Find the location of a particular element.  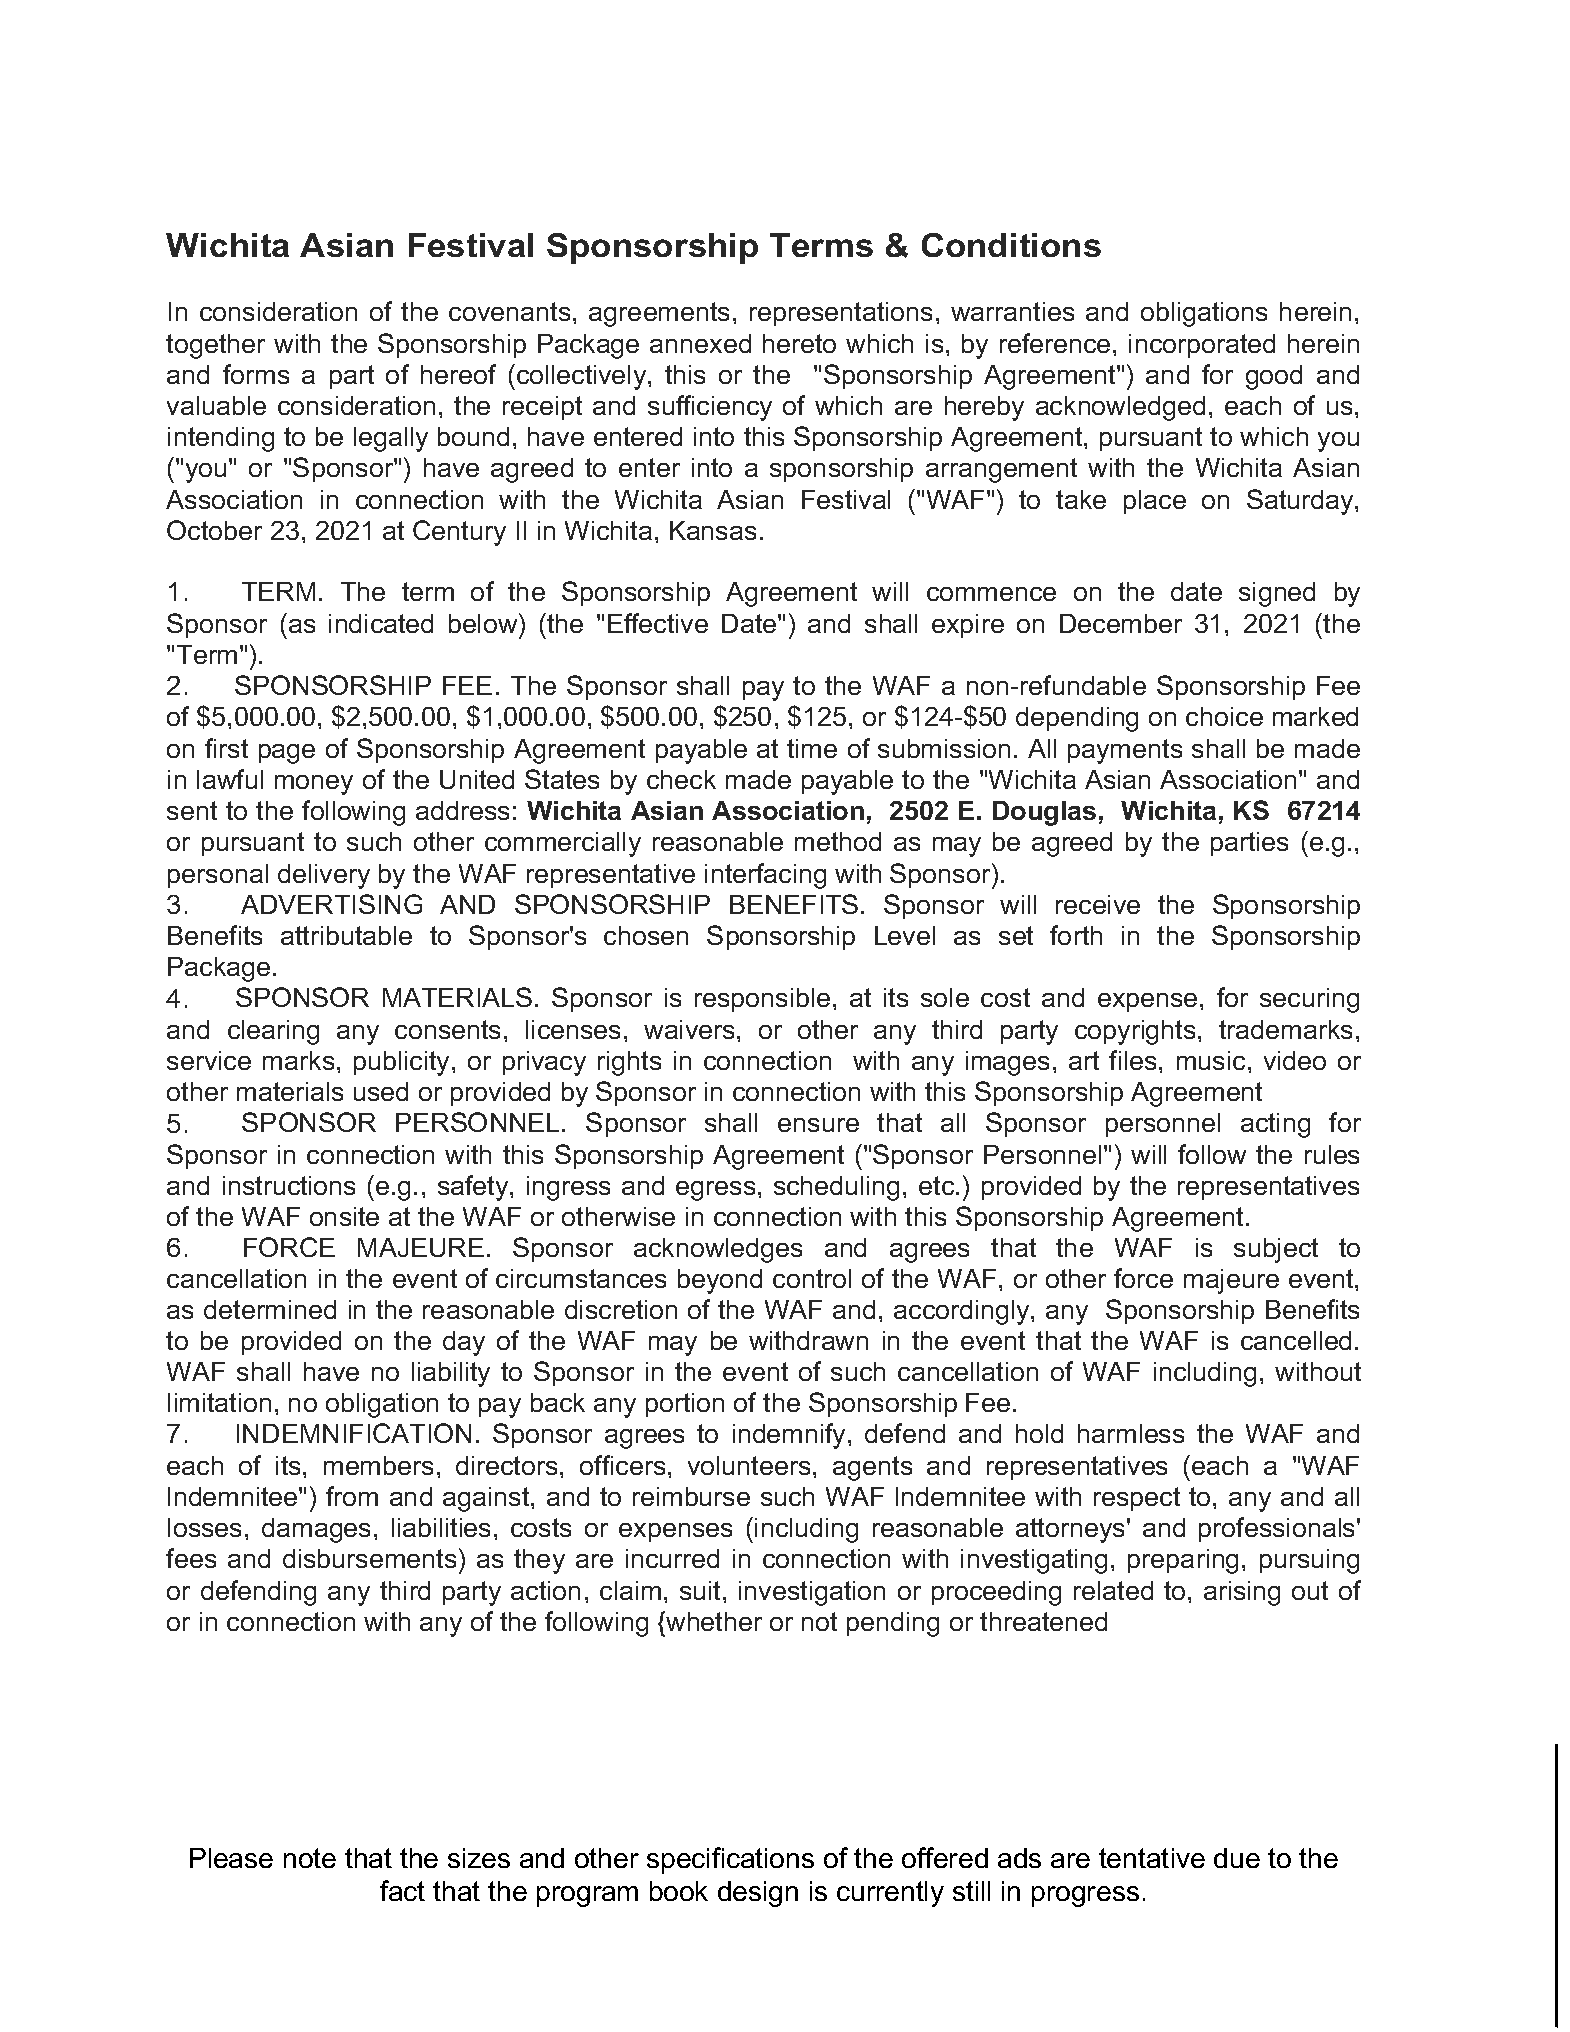

note is located at coordinates (310, 1858).
